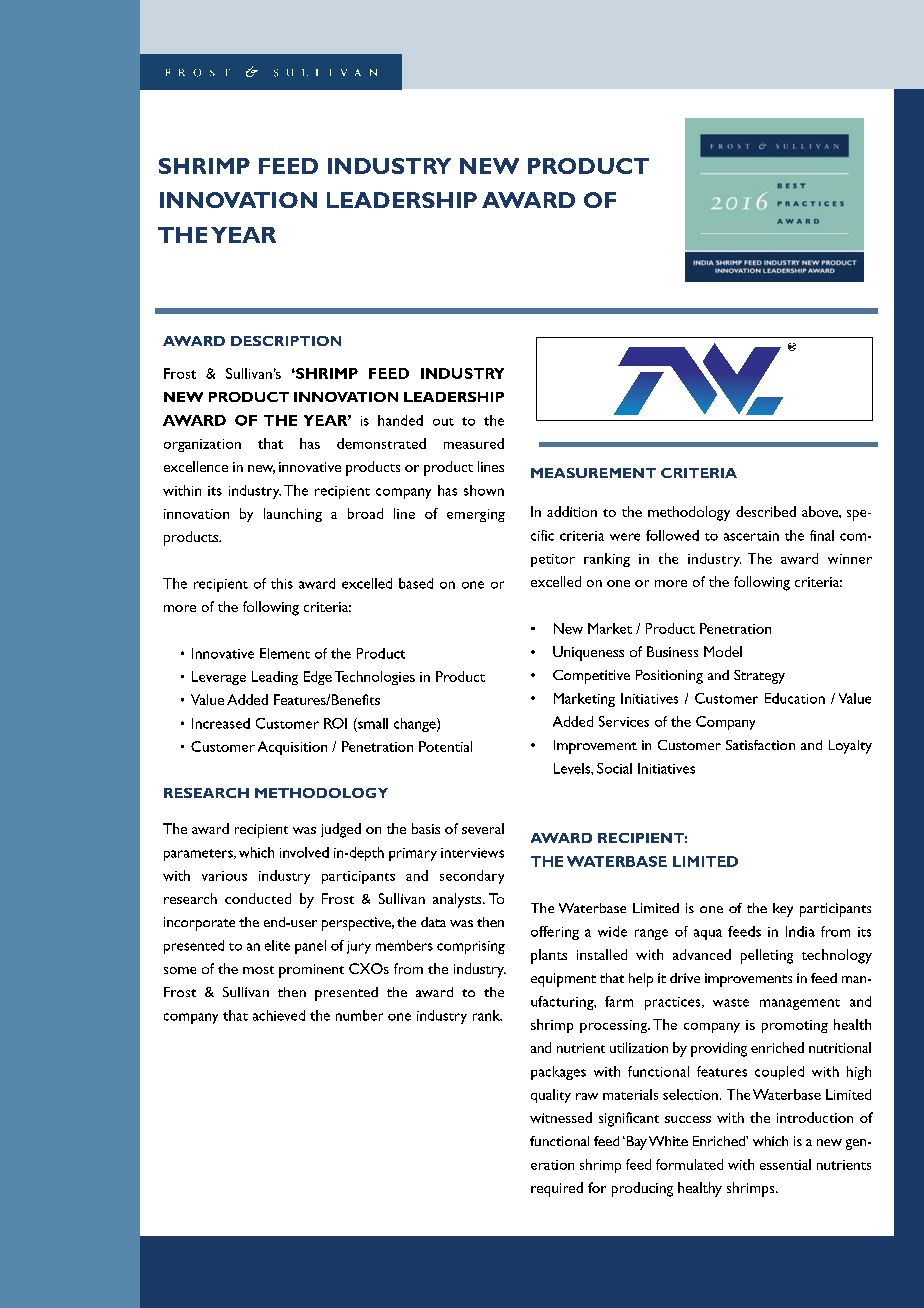  I want to click on Competitive, so click(591, 677).
